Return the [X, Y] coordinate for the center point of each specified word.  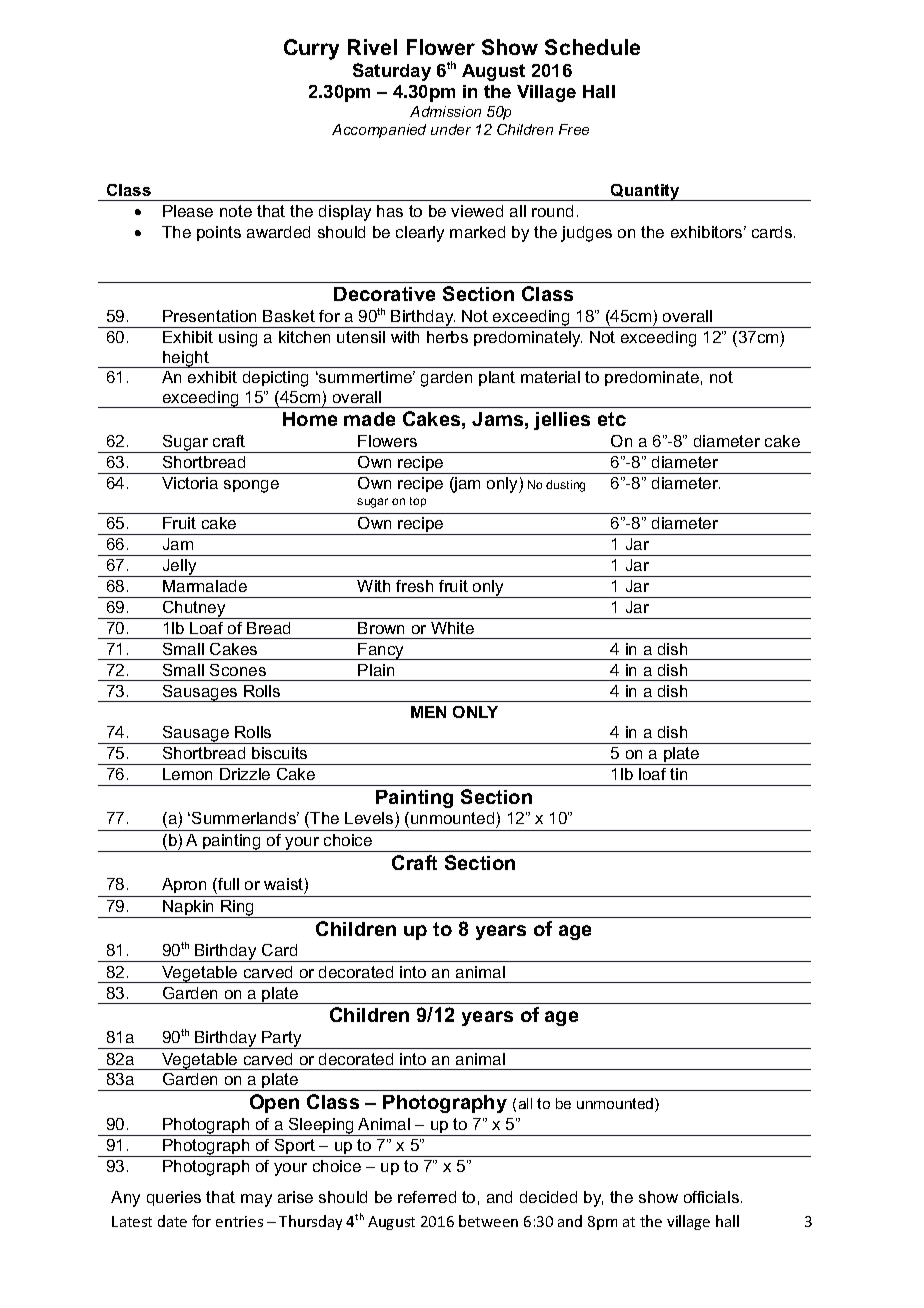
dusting [565, 486]
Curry [311, 49]
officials [713, 1197]
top [418, 502]
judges [586, 234]
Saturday [392, 72]
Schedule [592, 47]
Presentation [209, 316]
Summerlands [245, 818]
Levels [370, 820]
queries [174, 1198]
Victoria [190, 483]
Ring [238, 909]
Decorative [384, 294]
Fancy [382, 651]
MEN [428, 712]
